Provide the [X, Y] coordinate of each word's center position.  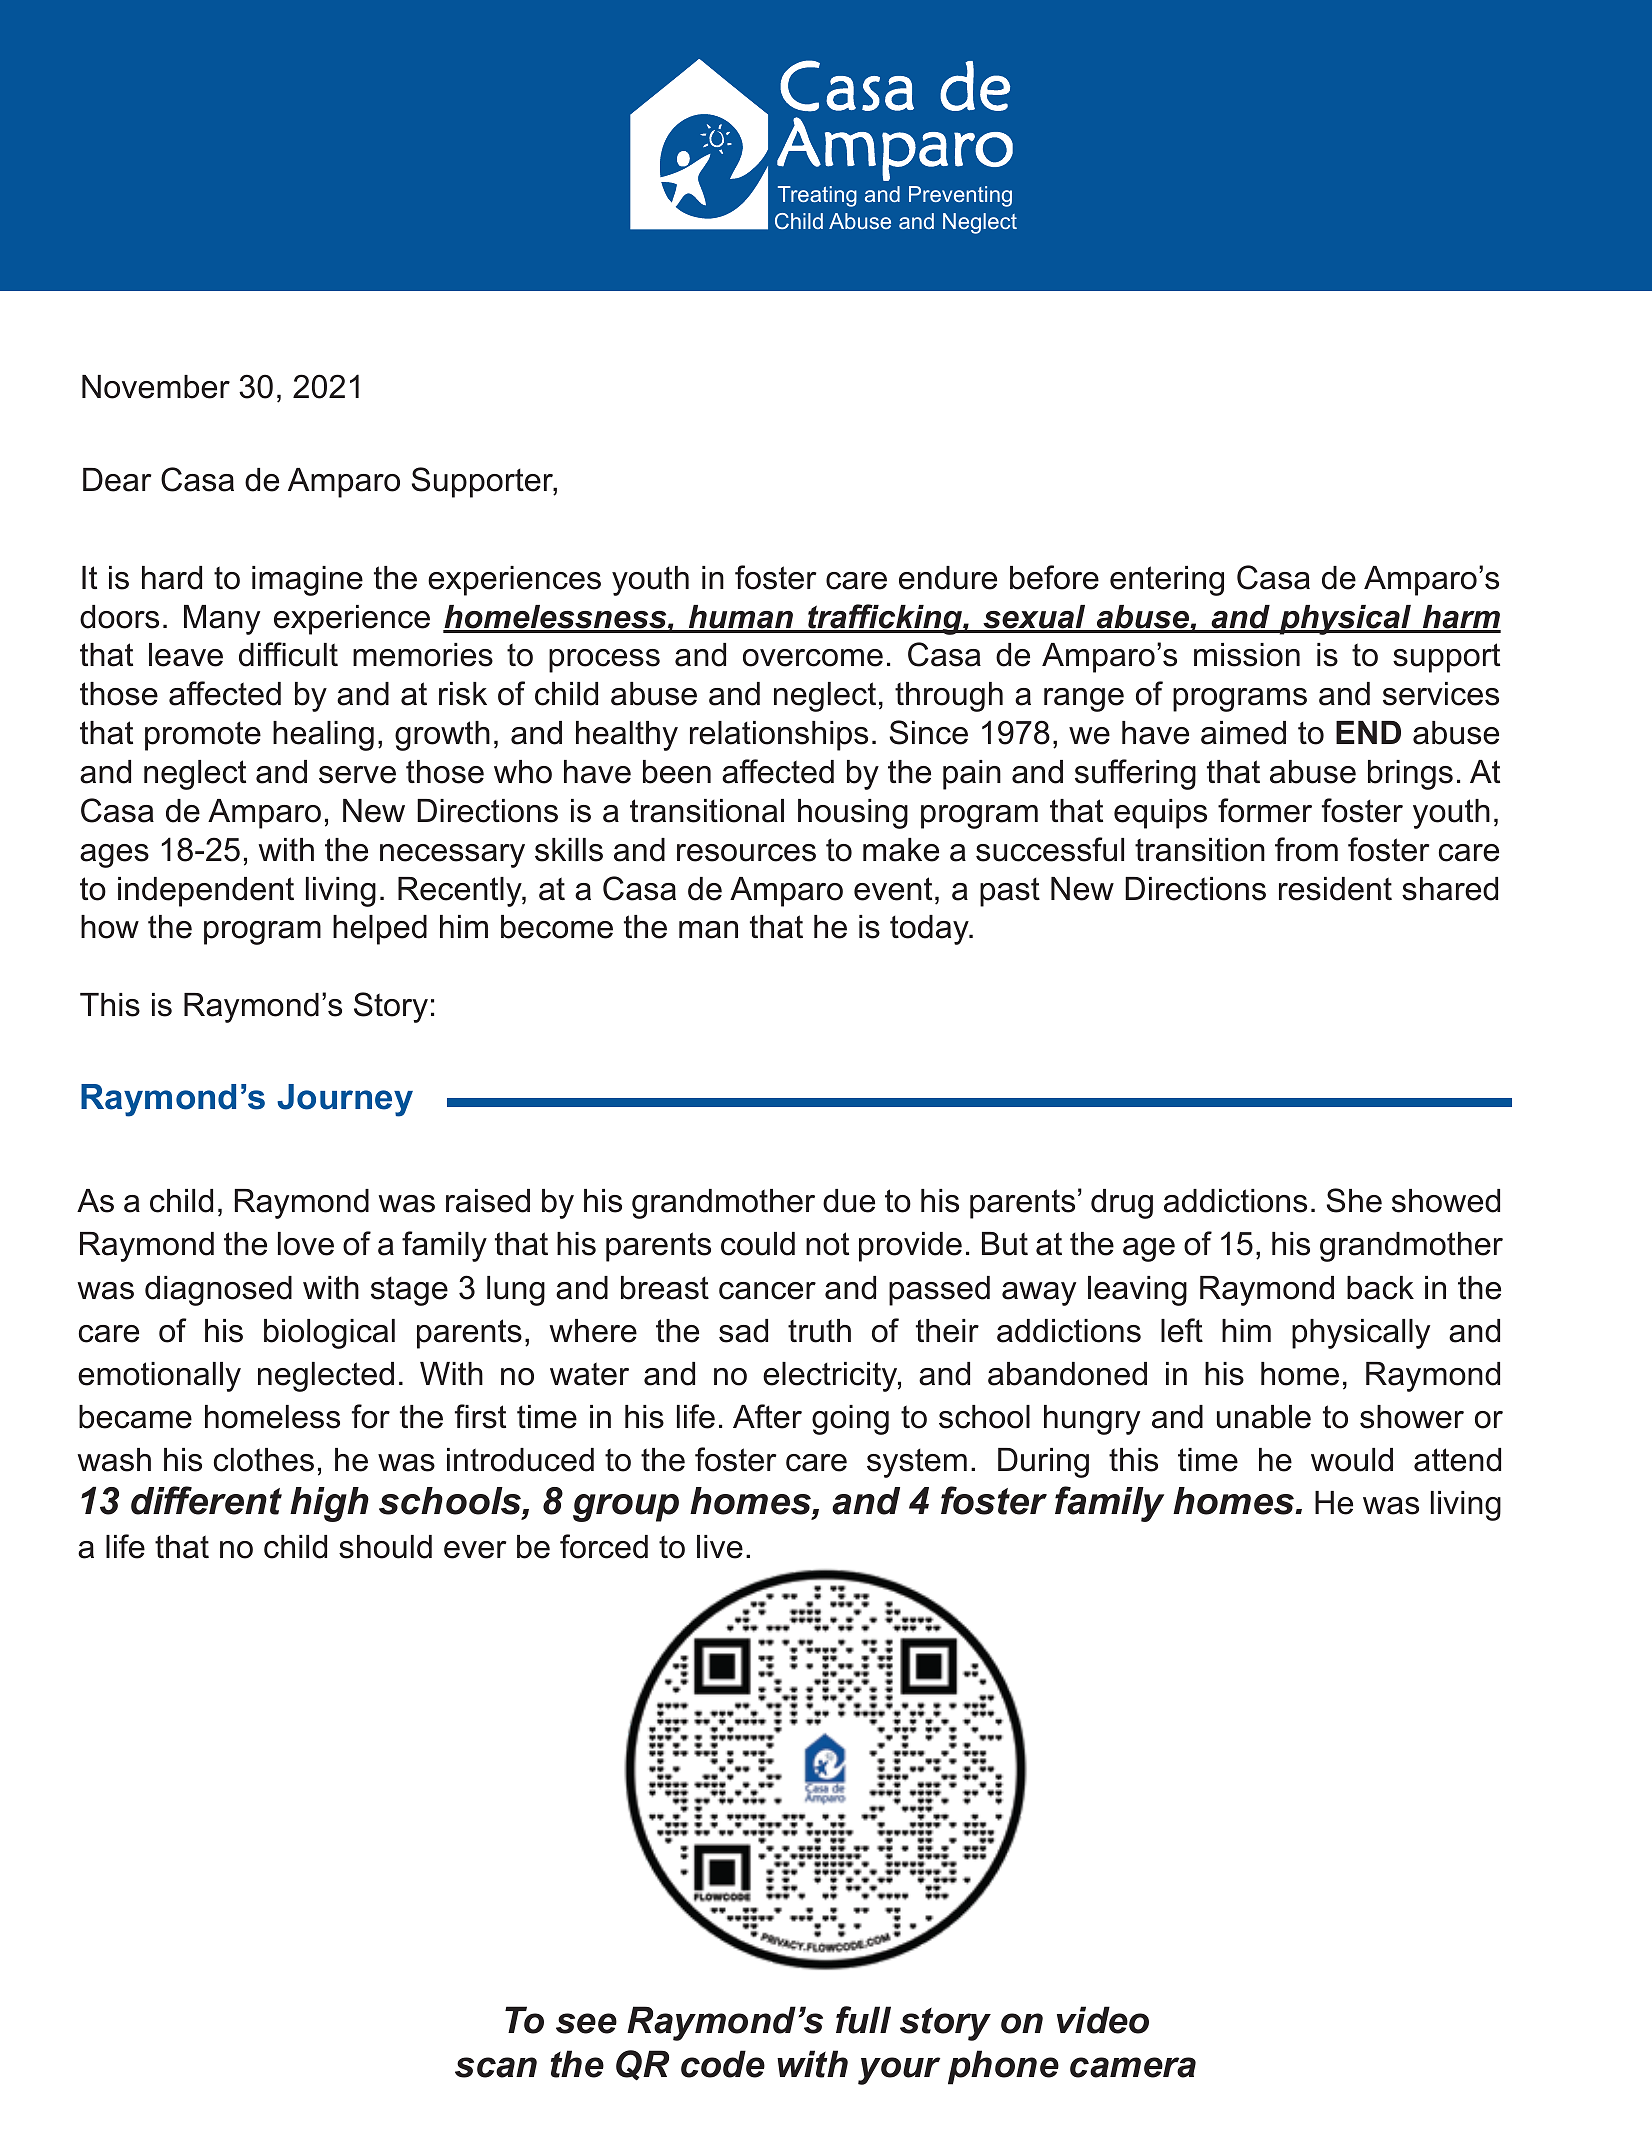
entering [1167, 581]
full [863, 2020]
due [849, 1201]
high [329, 1504]
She [1354, 1200]
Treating [817, 196]
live [720, 1547]
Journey [345, 1100]
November [156, 387]
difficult [288, 654]
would [1352, 1460]
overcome [813, 658]
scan [496, 2067]
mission [1247, 655]
